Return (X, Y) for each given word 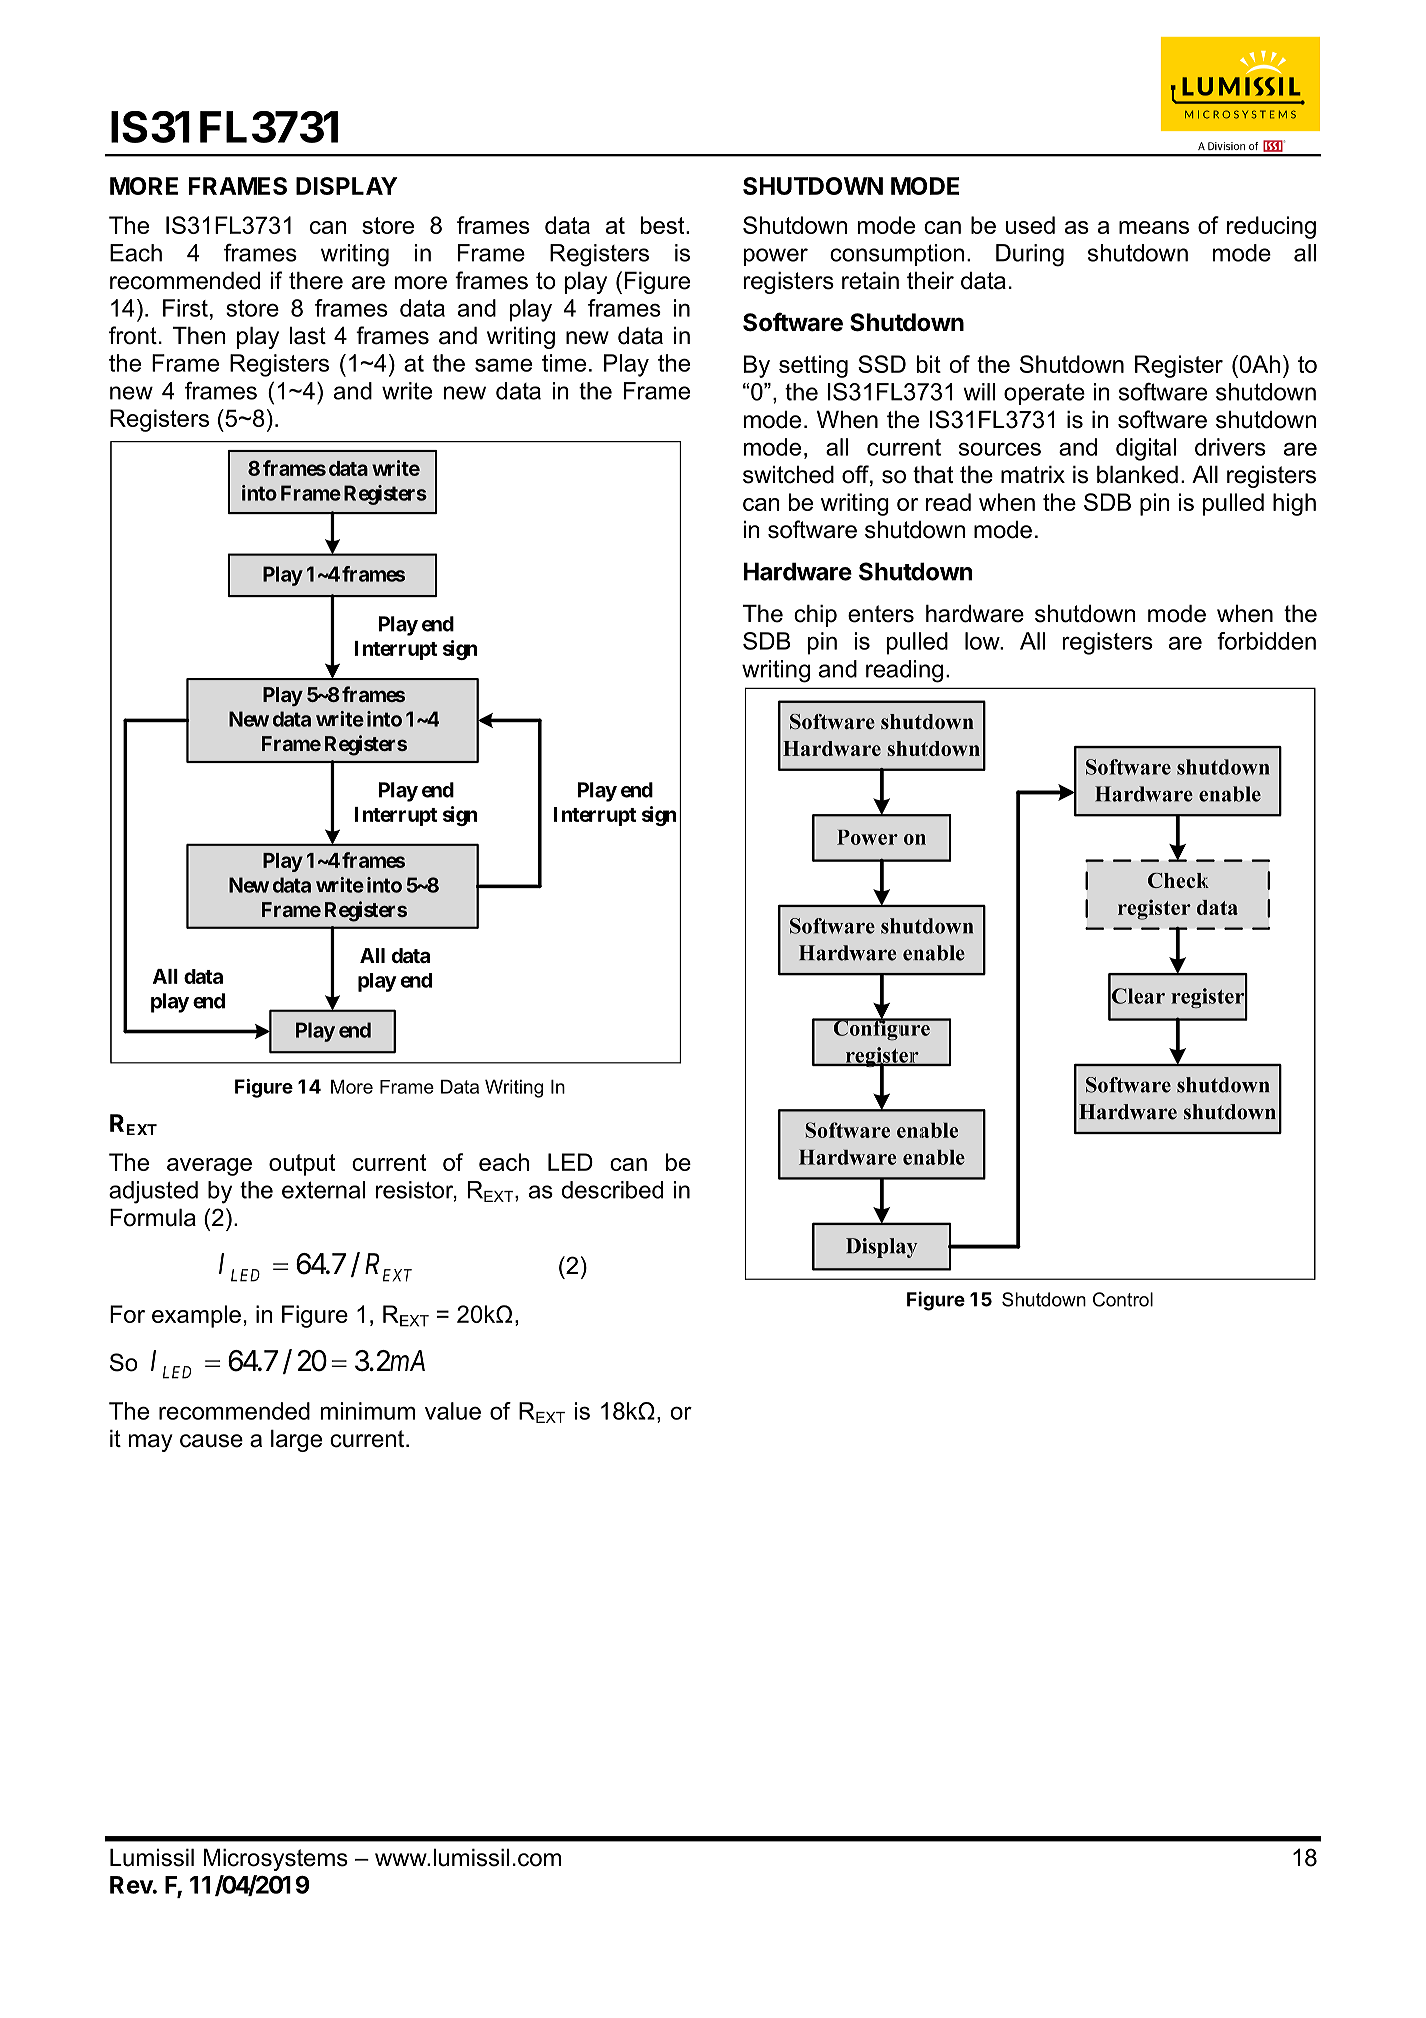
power (776, 257)
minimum (368, 1411)
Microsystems (275, 1860)
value (453, 1411)
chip (815, 616)
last (307, 336)
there (316, 281)
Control (1123, 1299)
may (151, 1443)
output (302, 1165)
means (1154, 227)
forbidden (1266, 641)
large (296, 1441)
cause (211, 1441)
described (612, 1190)
